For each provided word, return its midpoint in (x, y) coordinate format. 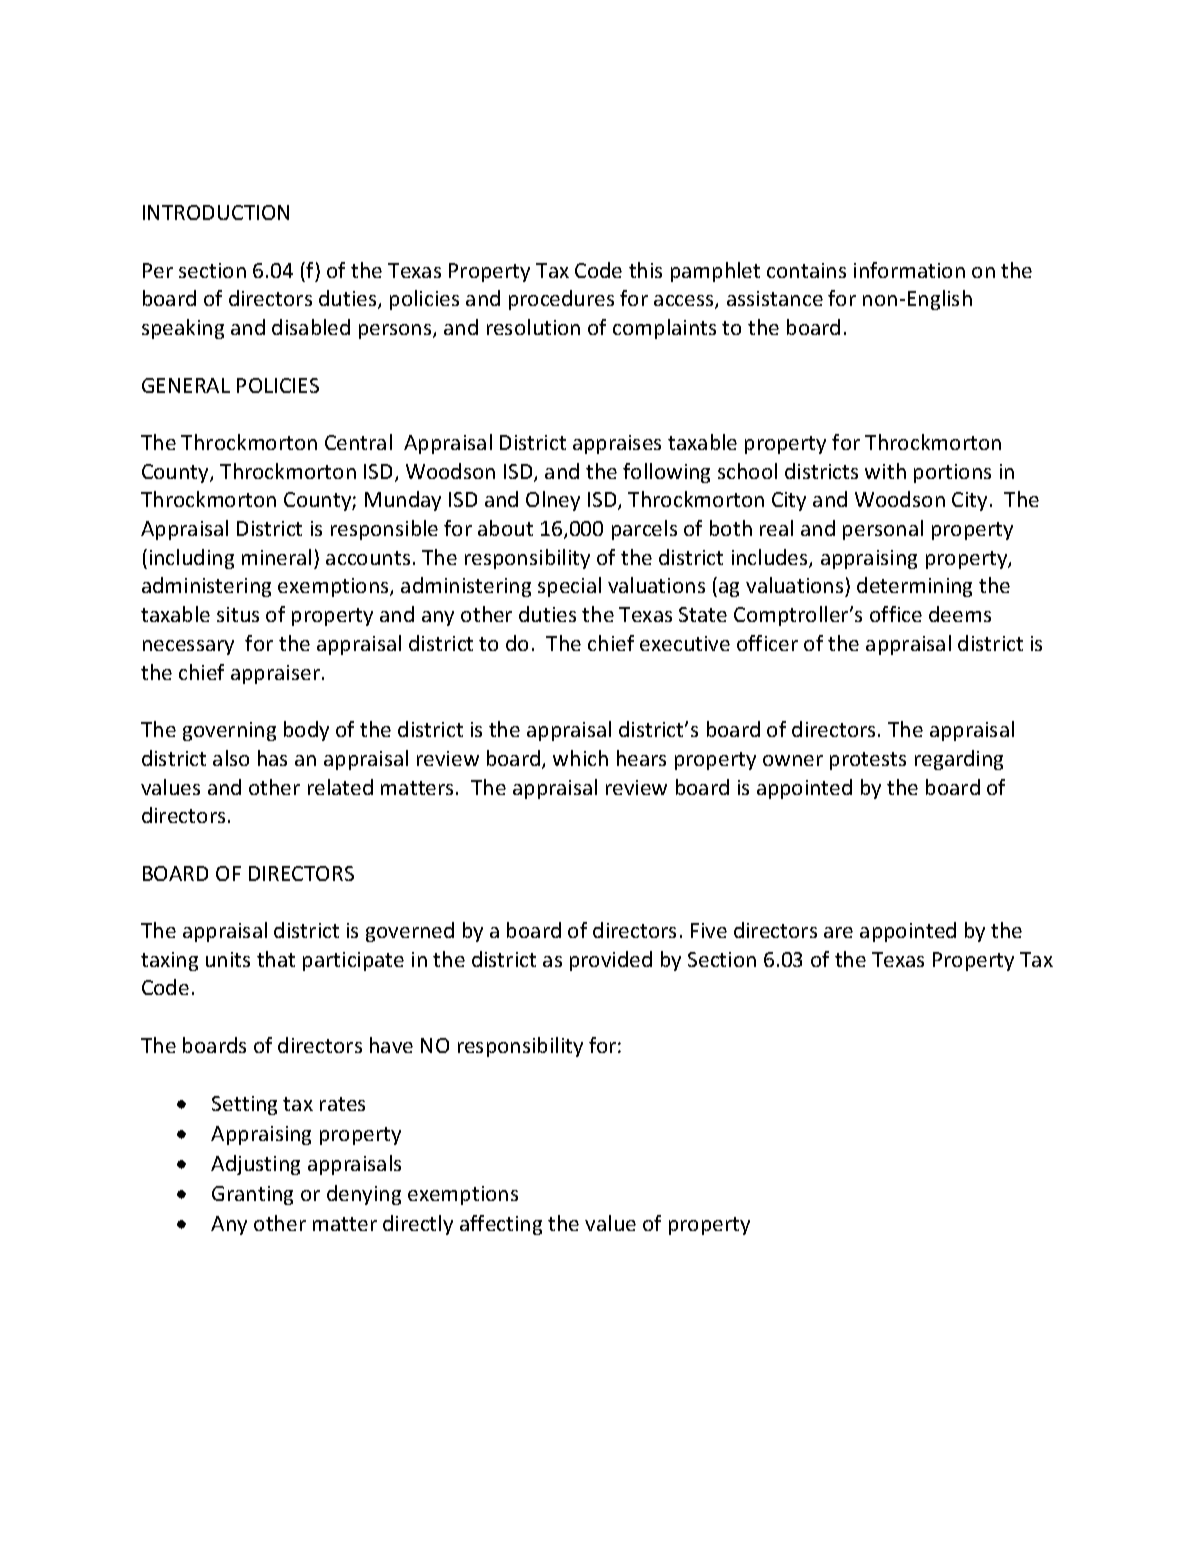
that (276, 959)
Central (358, 442)
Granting (252, 1195)
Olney (553, 501)
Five (709, 930)
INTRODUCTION (216, 212)
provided (611, 961)
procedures (561, 300)
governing (229, 731)
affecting (501, 1225)
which (580, 758)
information (909, 270)
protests (868, 761)
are (838, 932)
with (885, 471)
